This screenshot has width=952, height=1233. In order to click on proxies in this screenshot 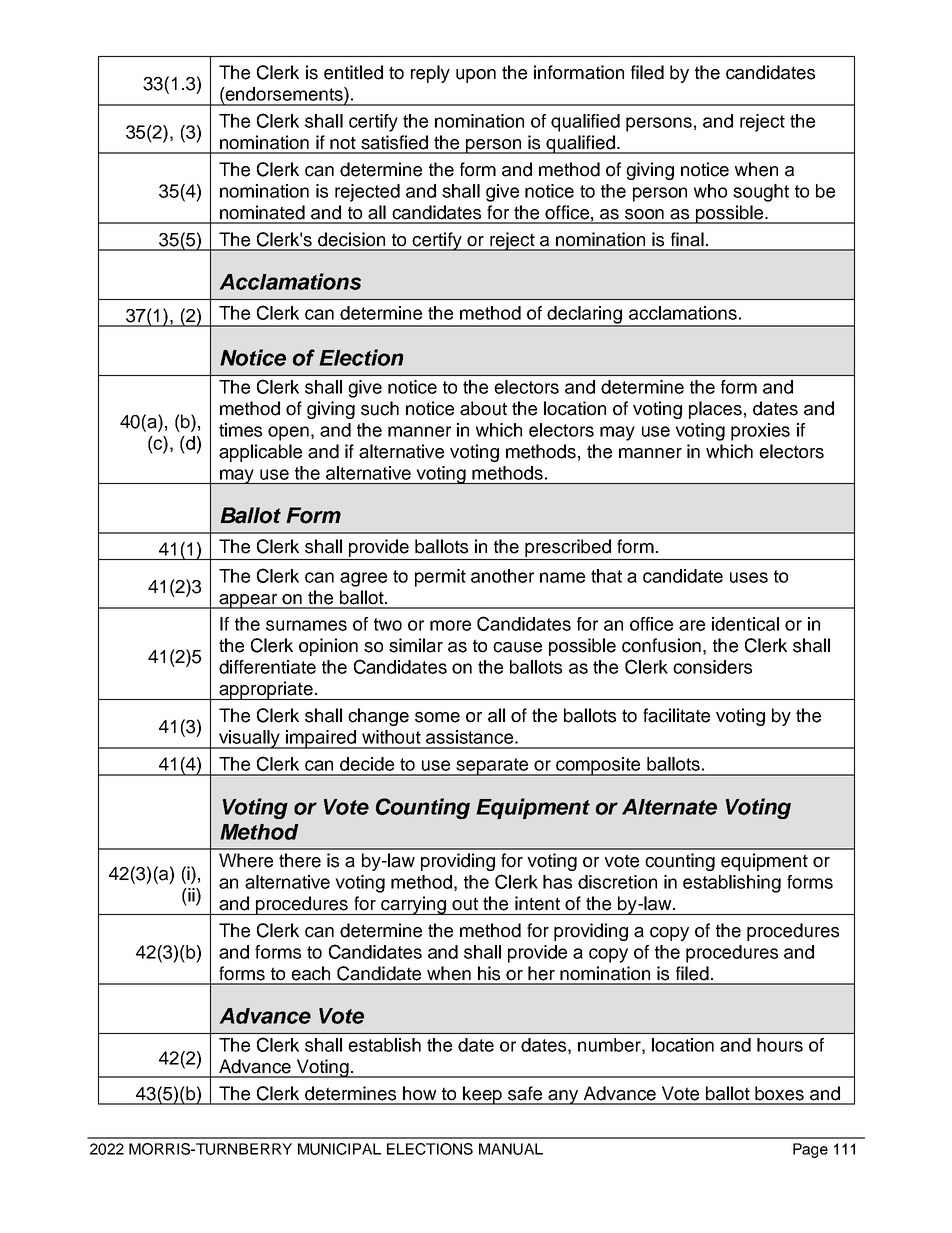, I will do `click(760, 432)`.
